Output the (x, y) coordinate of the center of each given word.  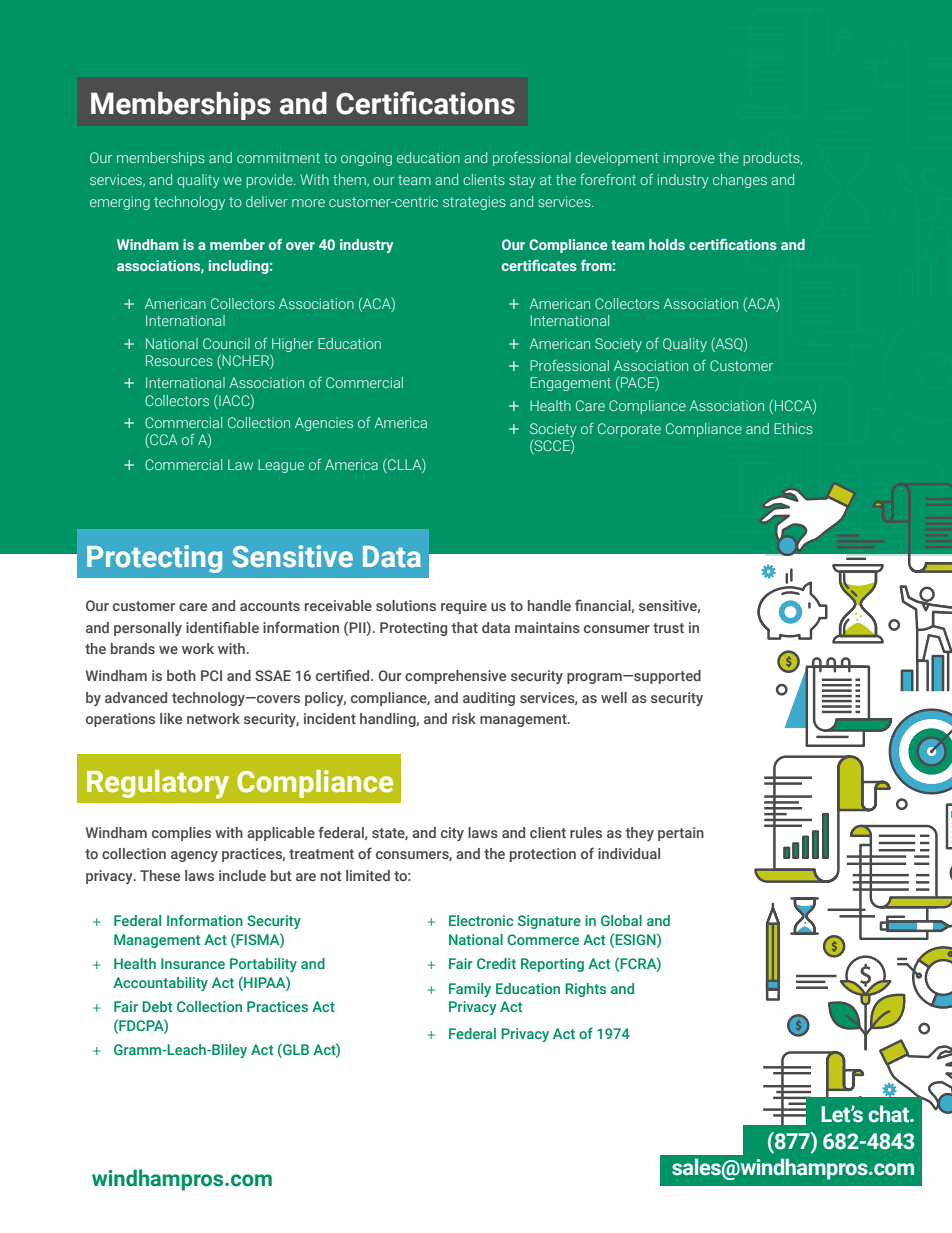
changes (740, 181)
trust (668, 628)
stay (522, 181)
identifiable (222, 627)
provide (270, 181)
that (464, 627)
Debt (157, 1006)
